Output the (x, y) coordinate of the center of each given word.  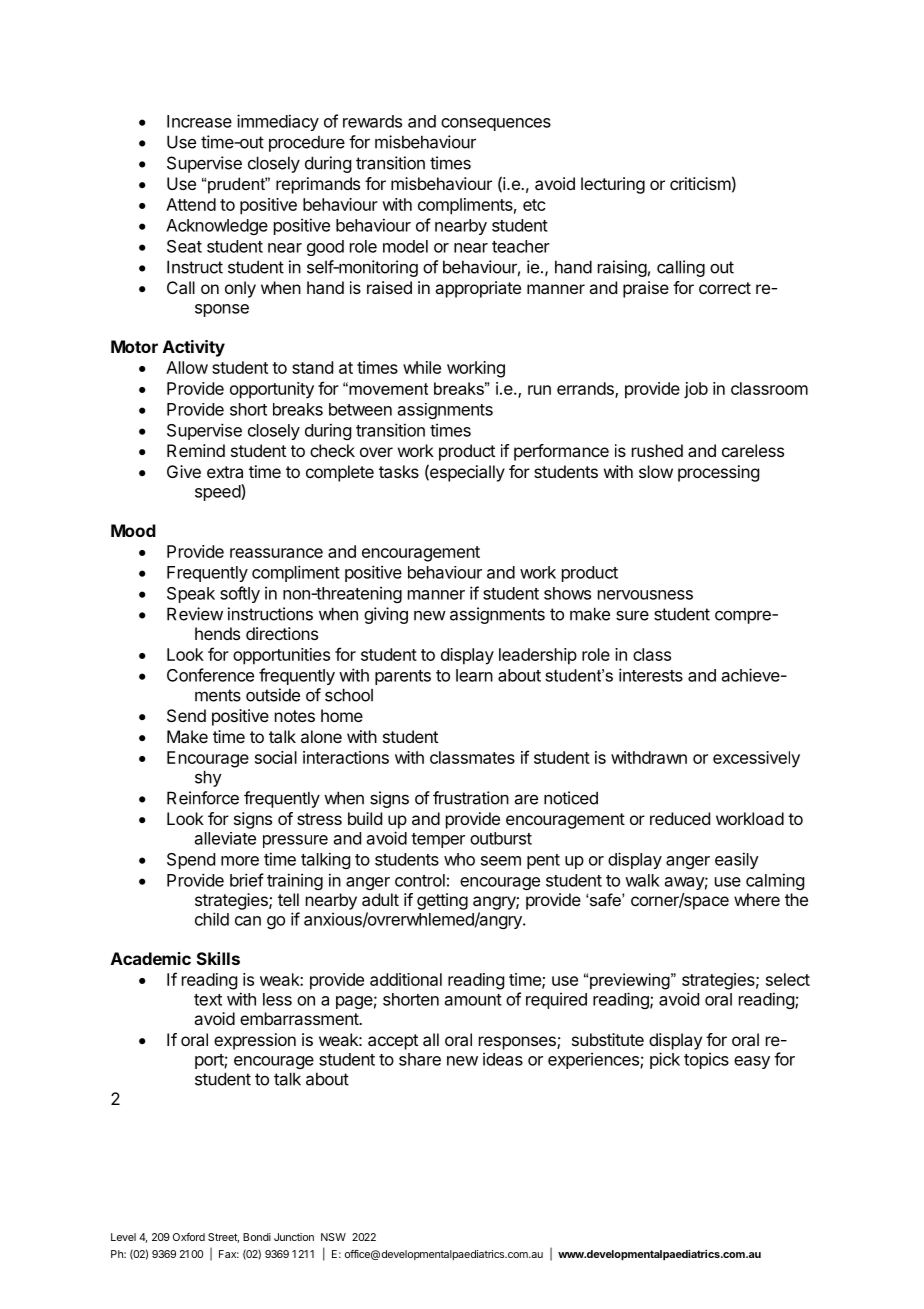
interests (651, 675)
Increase (199, 121)
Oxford (189, 1237)
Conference (210, 675)
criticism (700, 183)
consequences (496, 124)
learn (474, 675)
